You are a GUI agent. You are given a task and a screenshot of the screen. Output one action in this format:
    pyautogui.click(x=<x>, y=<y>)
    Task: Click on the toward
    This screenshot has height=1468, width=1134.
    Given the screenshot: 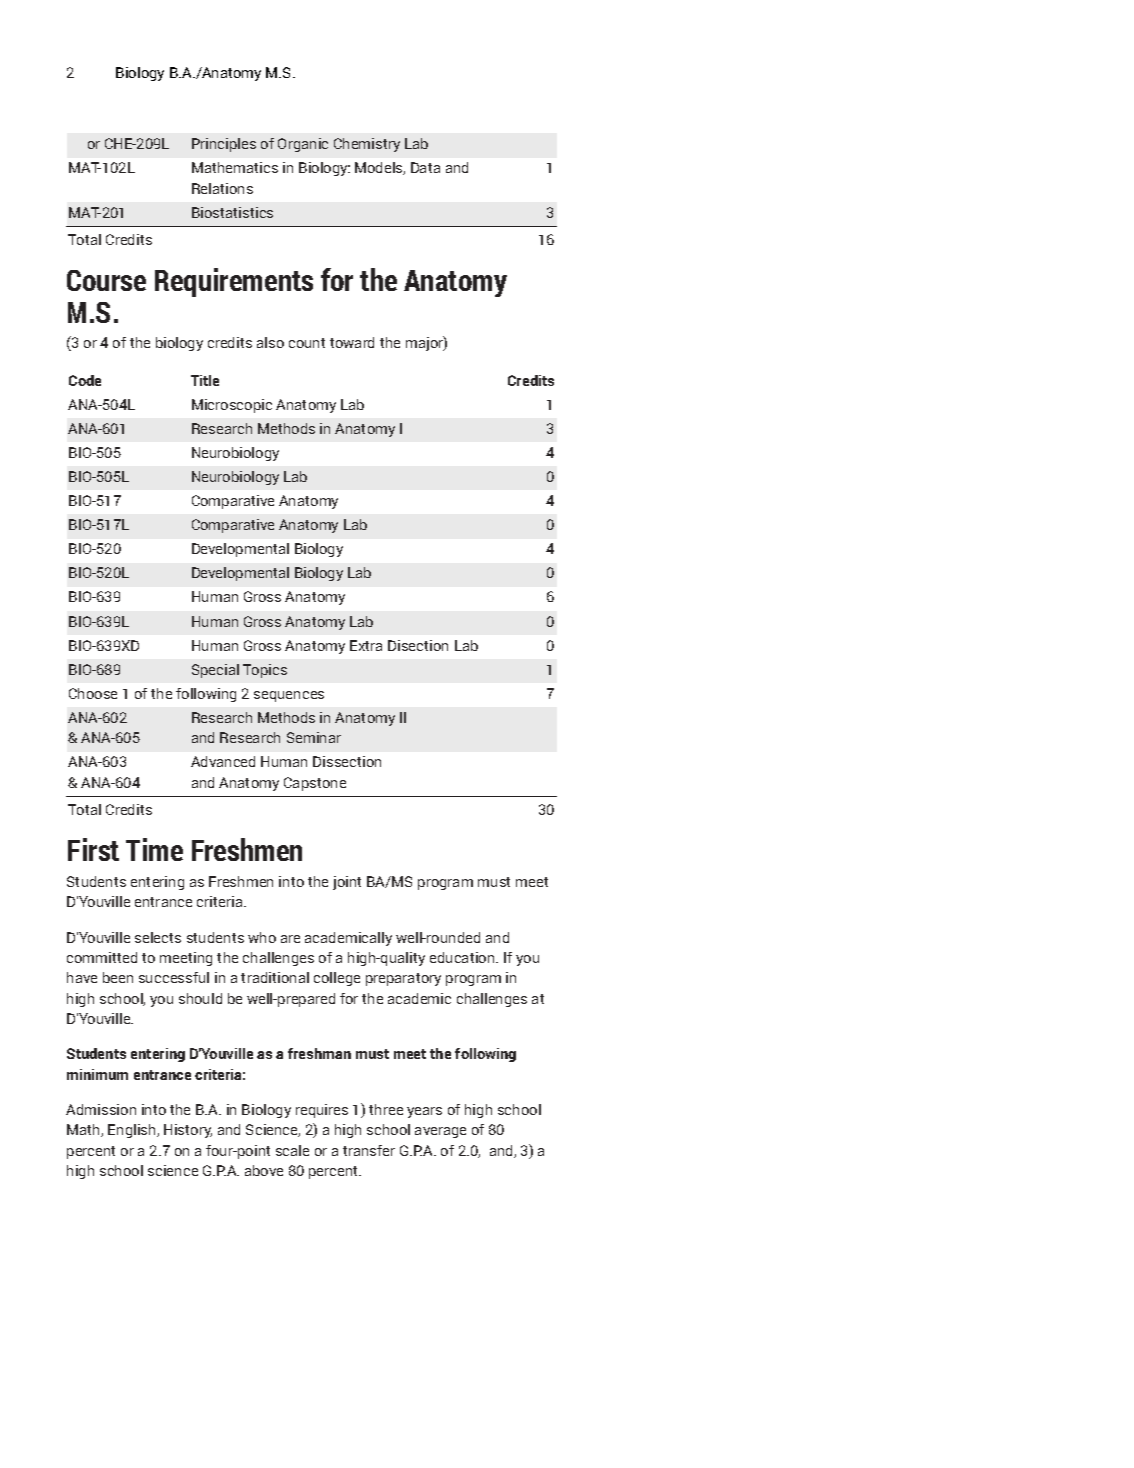 What is the action you would take?
    pyautogui.click(x=352, y=342)
